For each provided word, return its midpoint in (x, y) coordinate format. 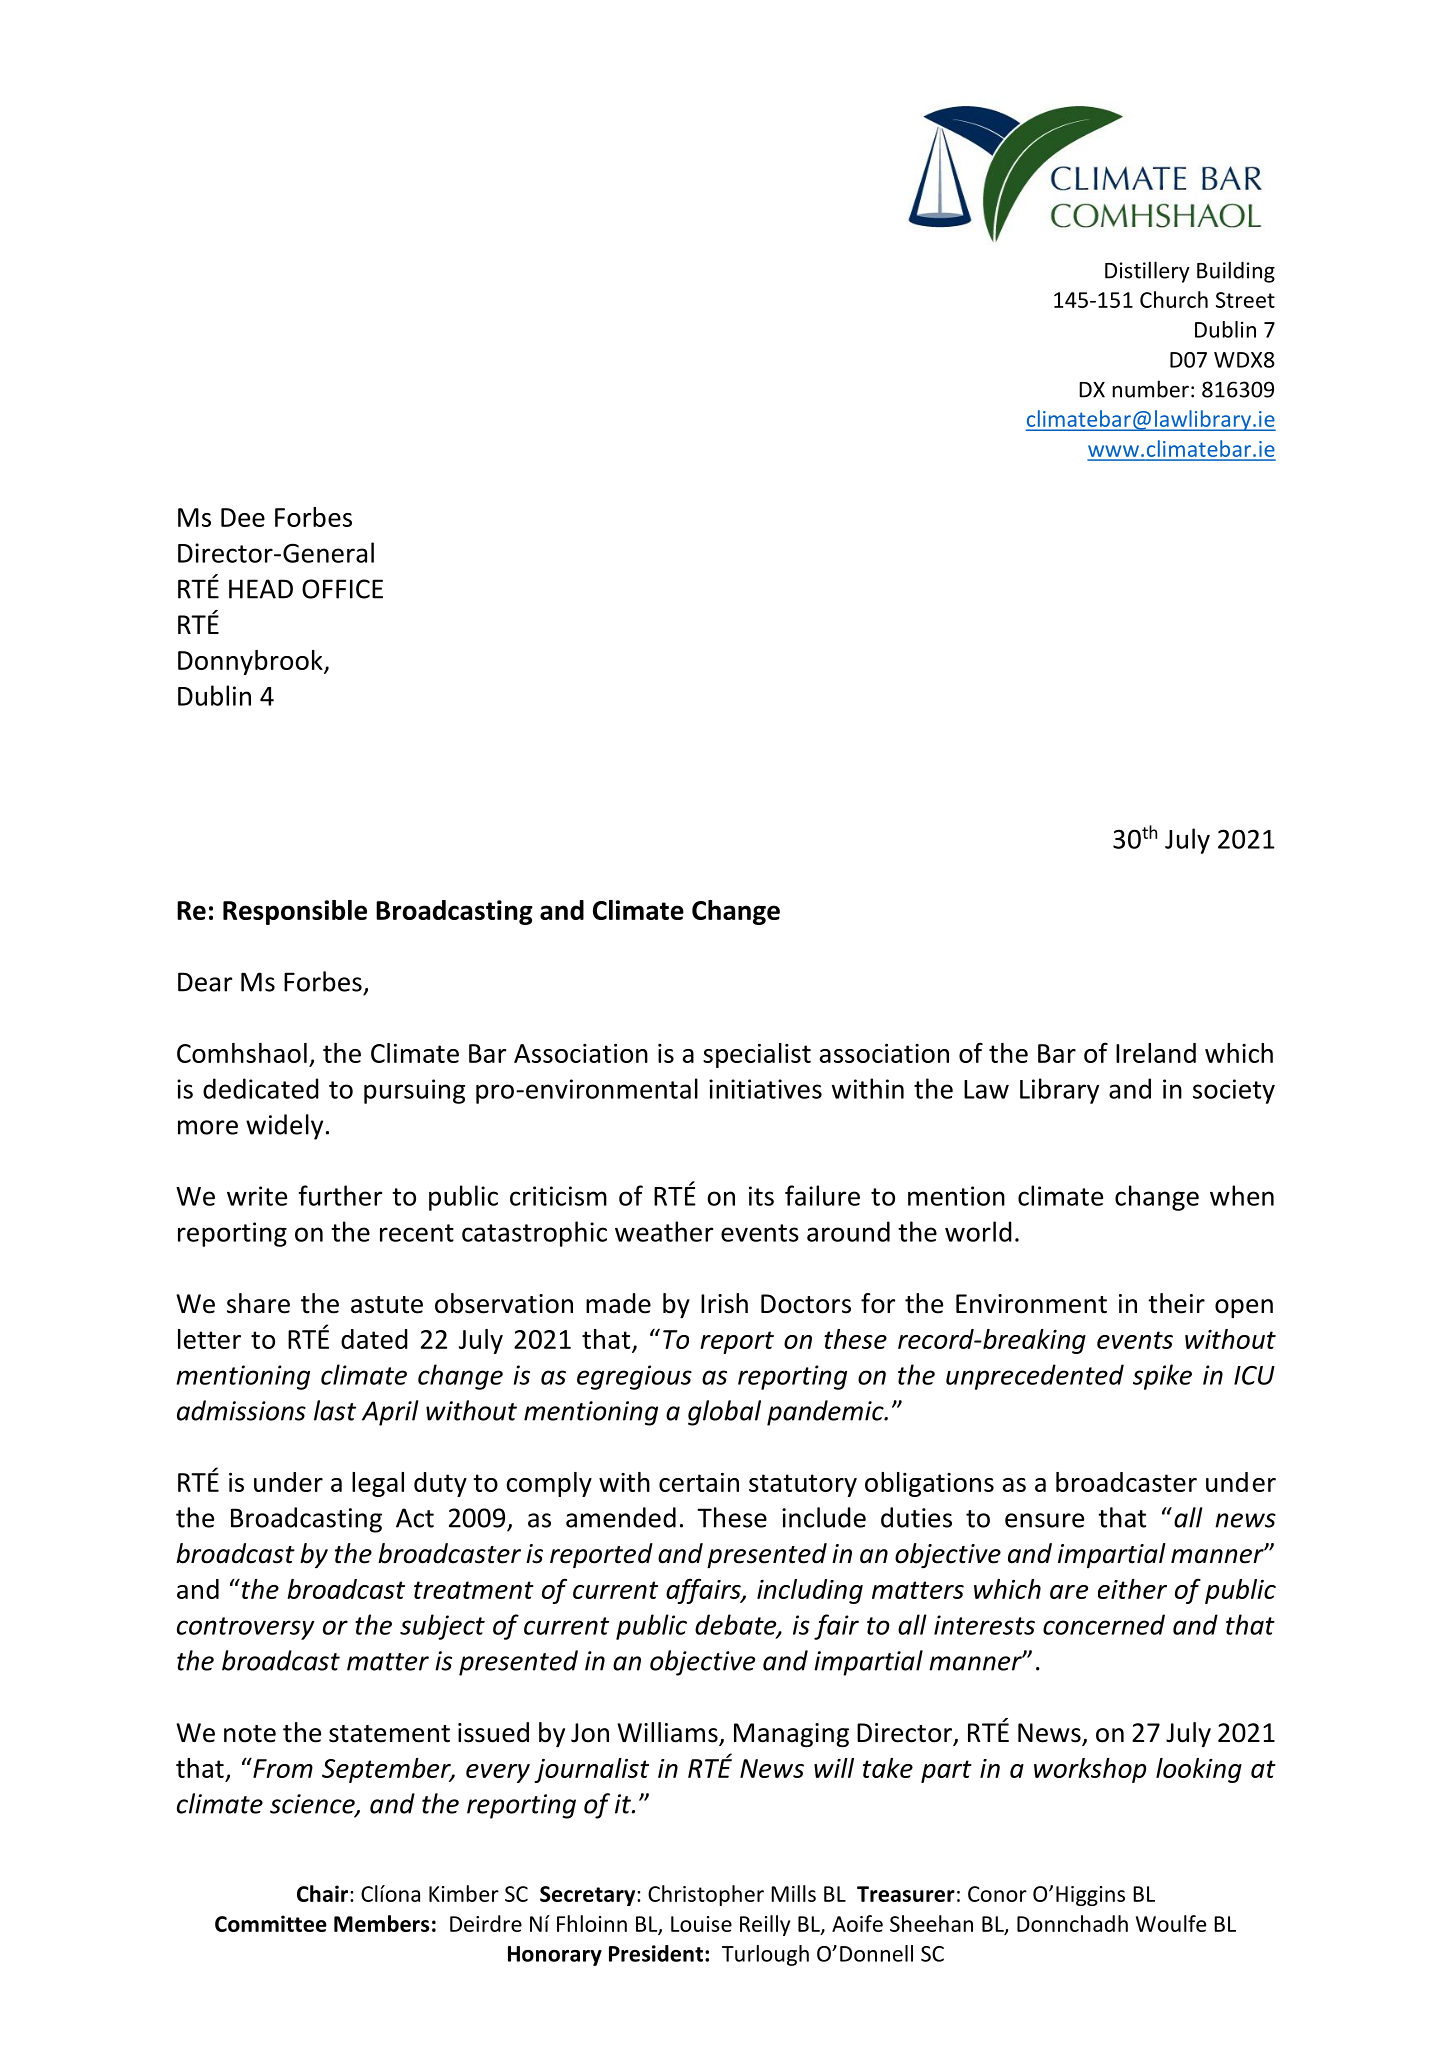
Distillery (1147, 272)
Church (1174, 299)
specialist (757, 1055)
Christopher (706, 1895)
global (724, 1413)
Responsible (295, 912)
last (335, 1410)
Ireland (1156, 1053)
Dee (243, 517)
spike (1162, 1377)
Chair (324, 1893)
